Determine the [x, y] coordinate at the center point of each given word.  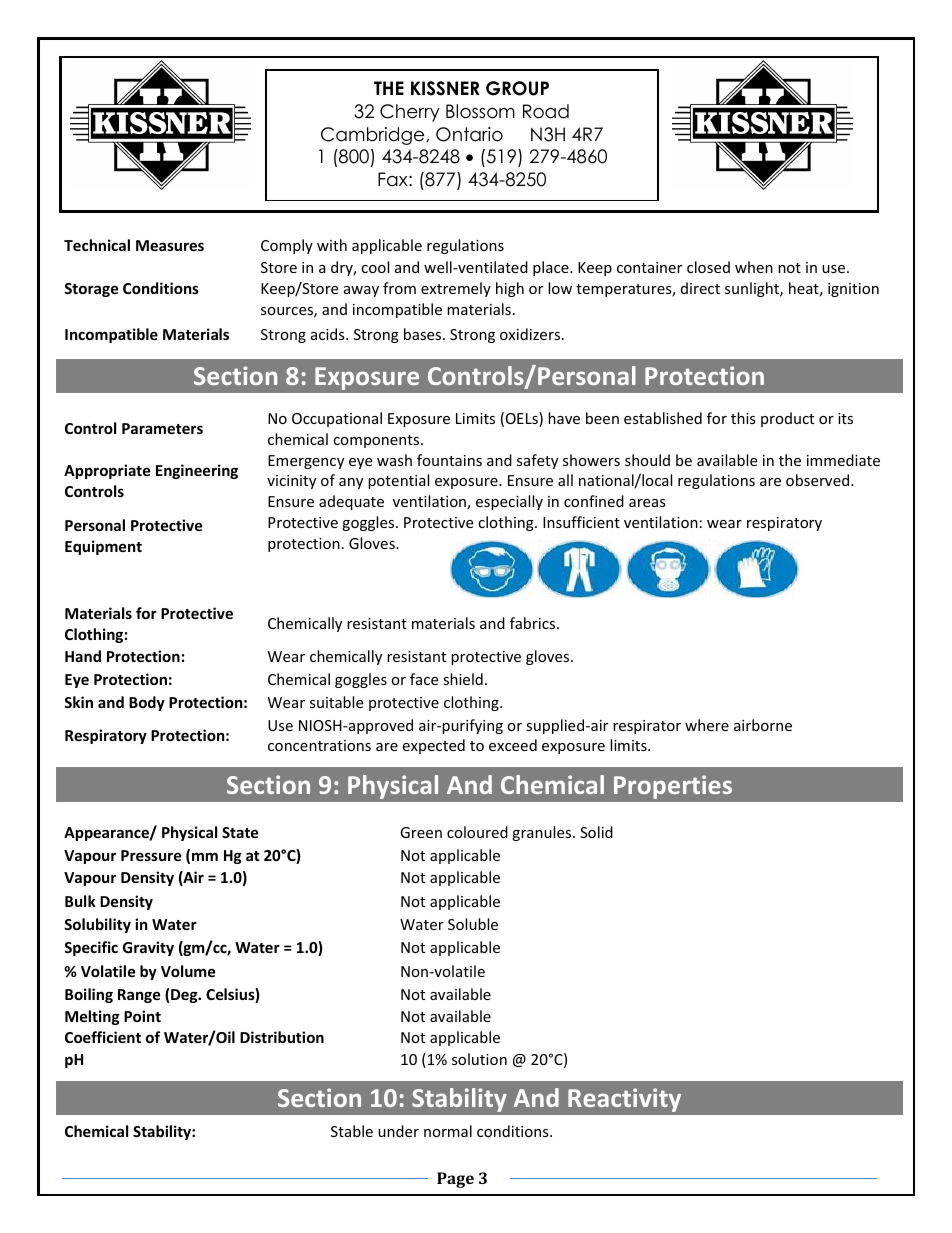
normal [448, 1131]
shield [463, 679]
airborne [763, 725]
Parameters [162, 428]
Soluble [473, 924]
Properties [673, 787]
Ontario [469, 134]
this [743, 418]
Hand [83, 656]
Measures [170, 245]
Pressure [151, 855]
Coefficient [103, 1037]
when [754, 267]
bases [424, 334]
